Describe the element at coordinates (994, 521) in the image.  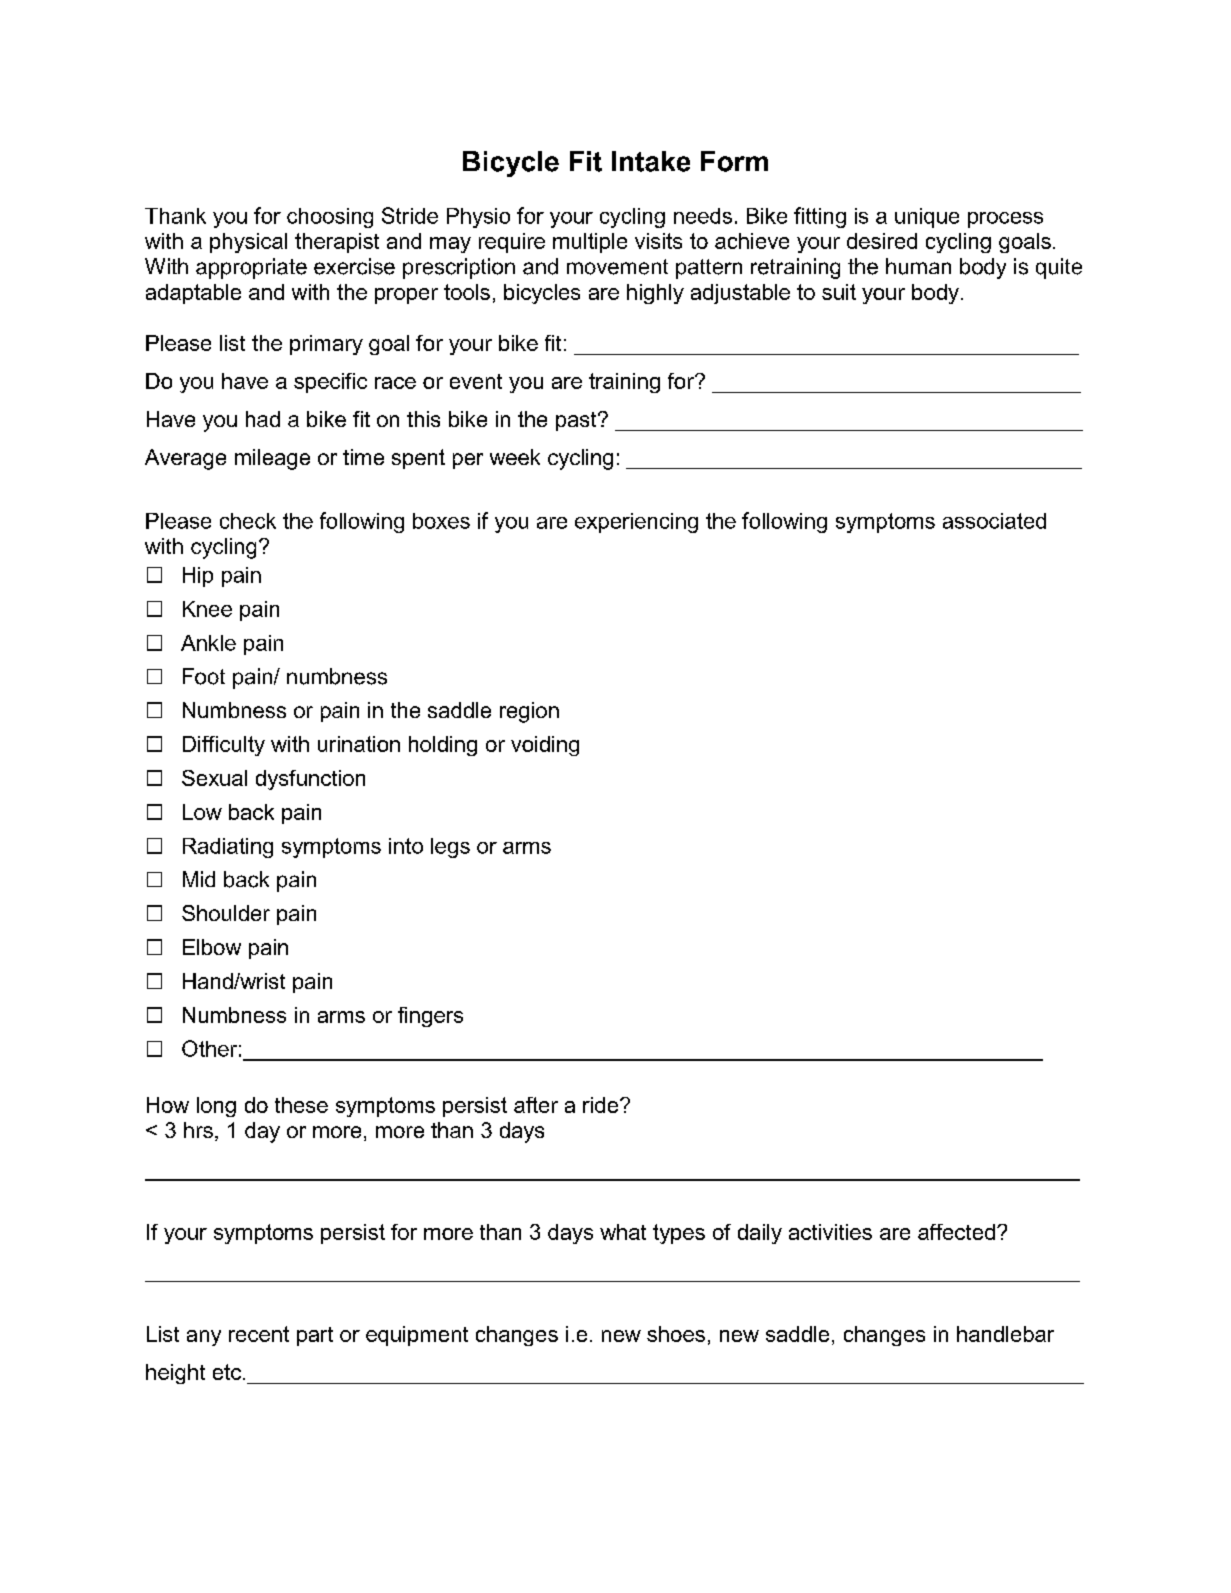
I see `associated` at that location.
